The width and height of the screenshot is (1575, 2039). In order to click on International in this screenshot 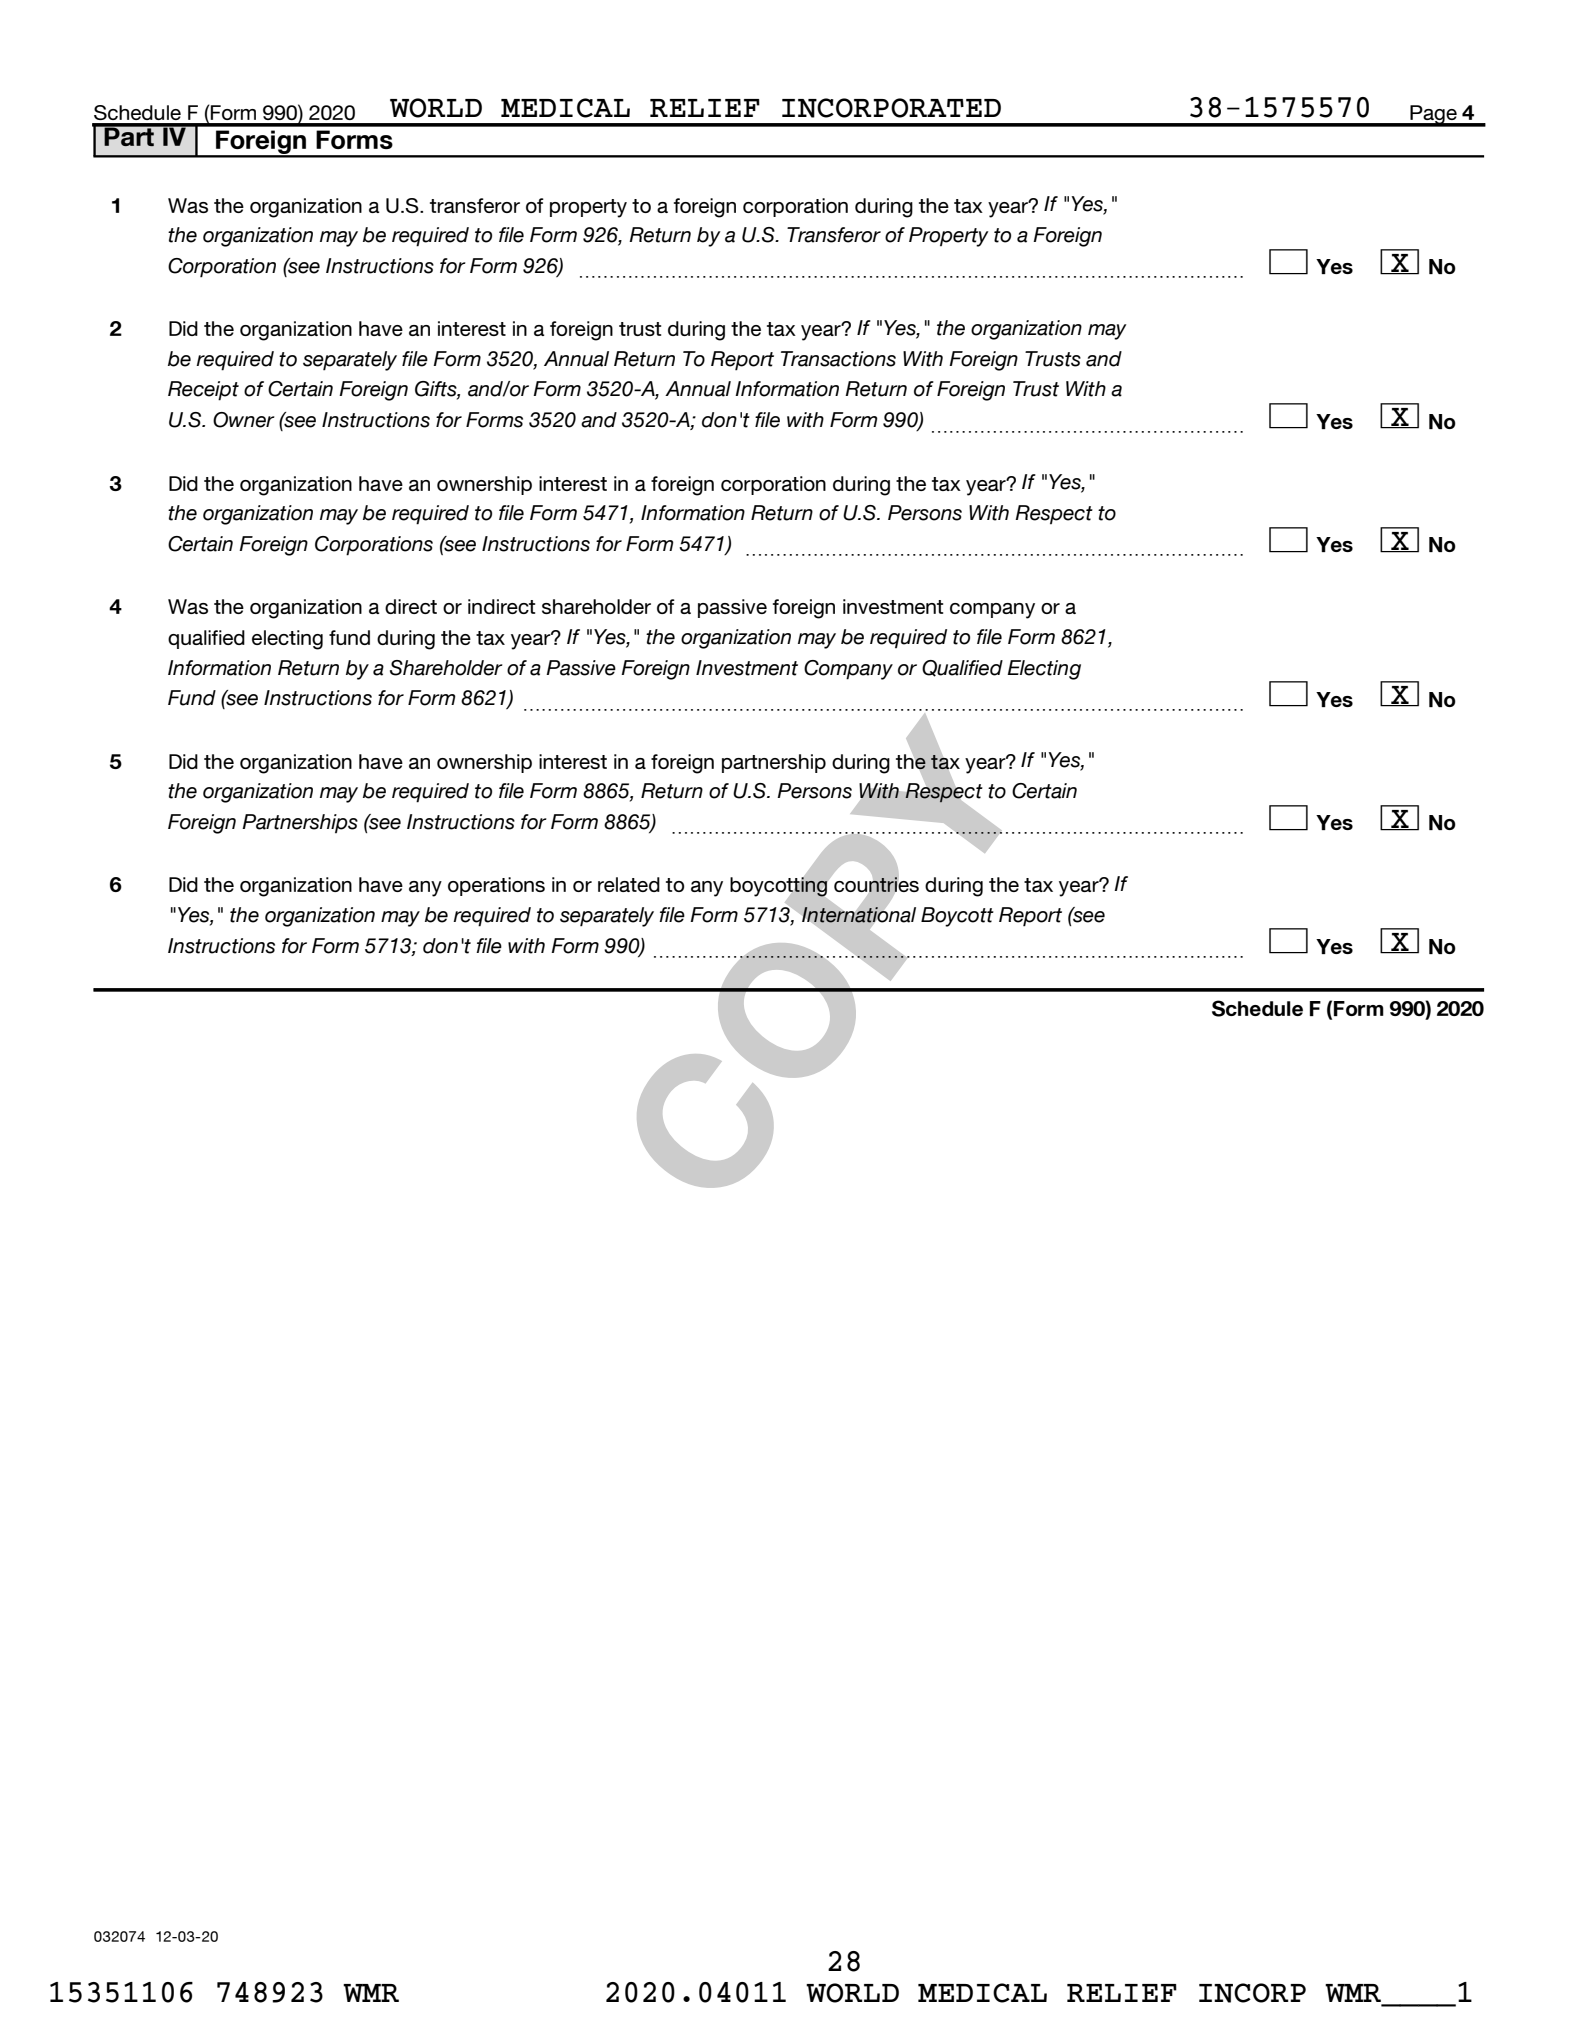, I will do `click(859, 915)`.
